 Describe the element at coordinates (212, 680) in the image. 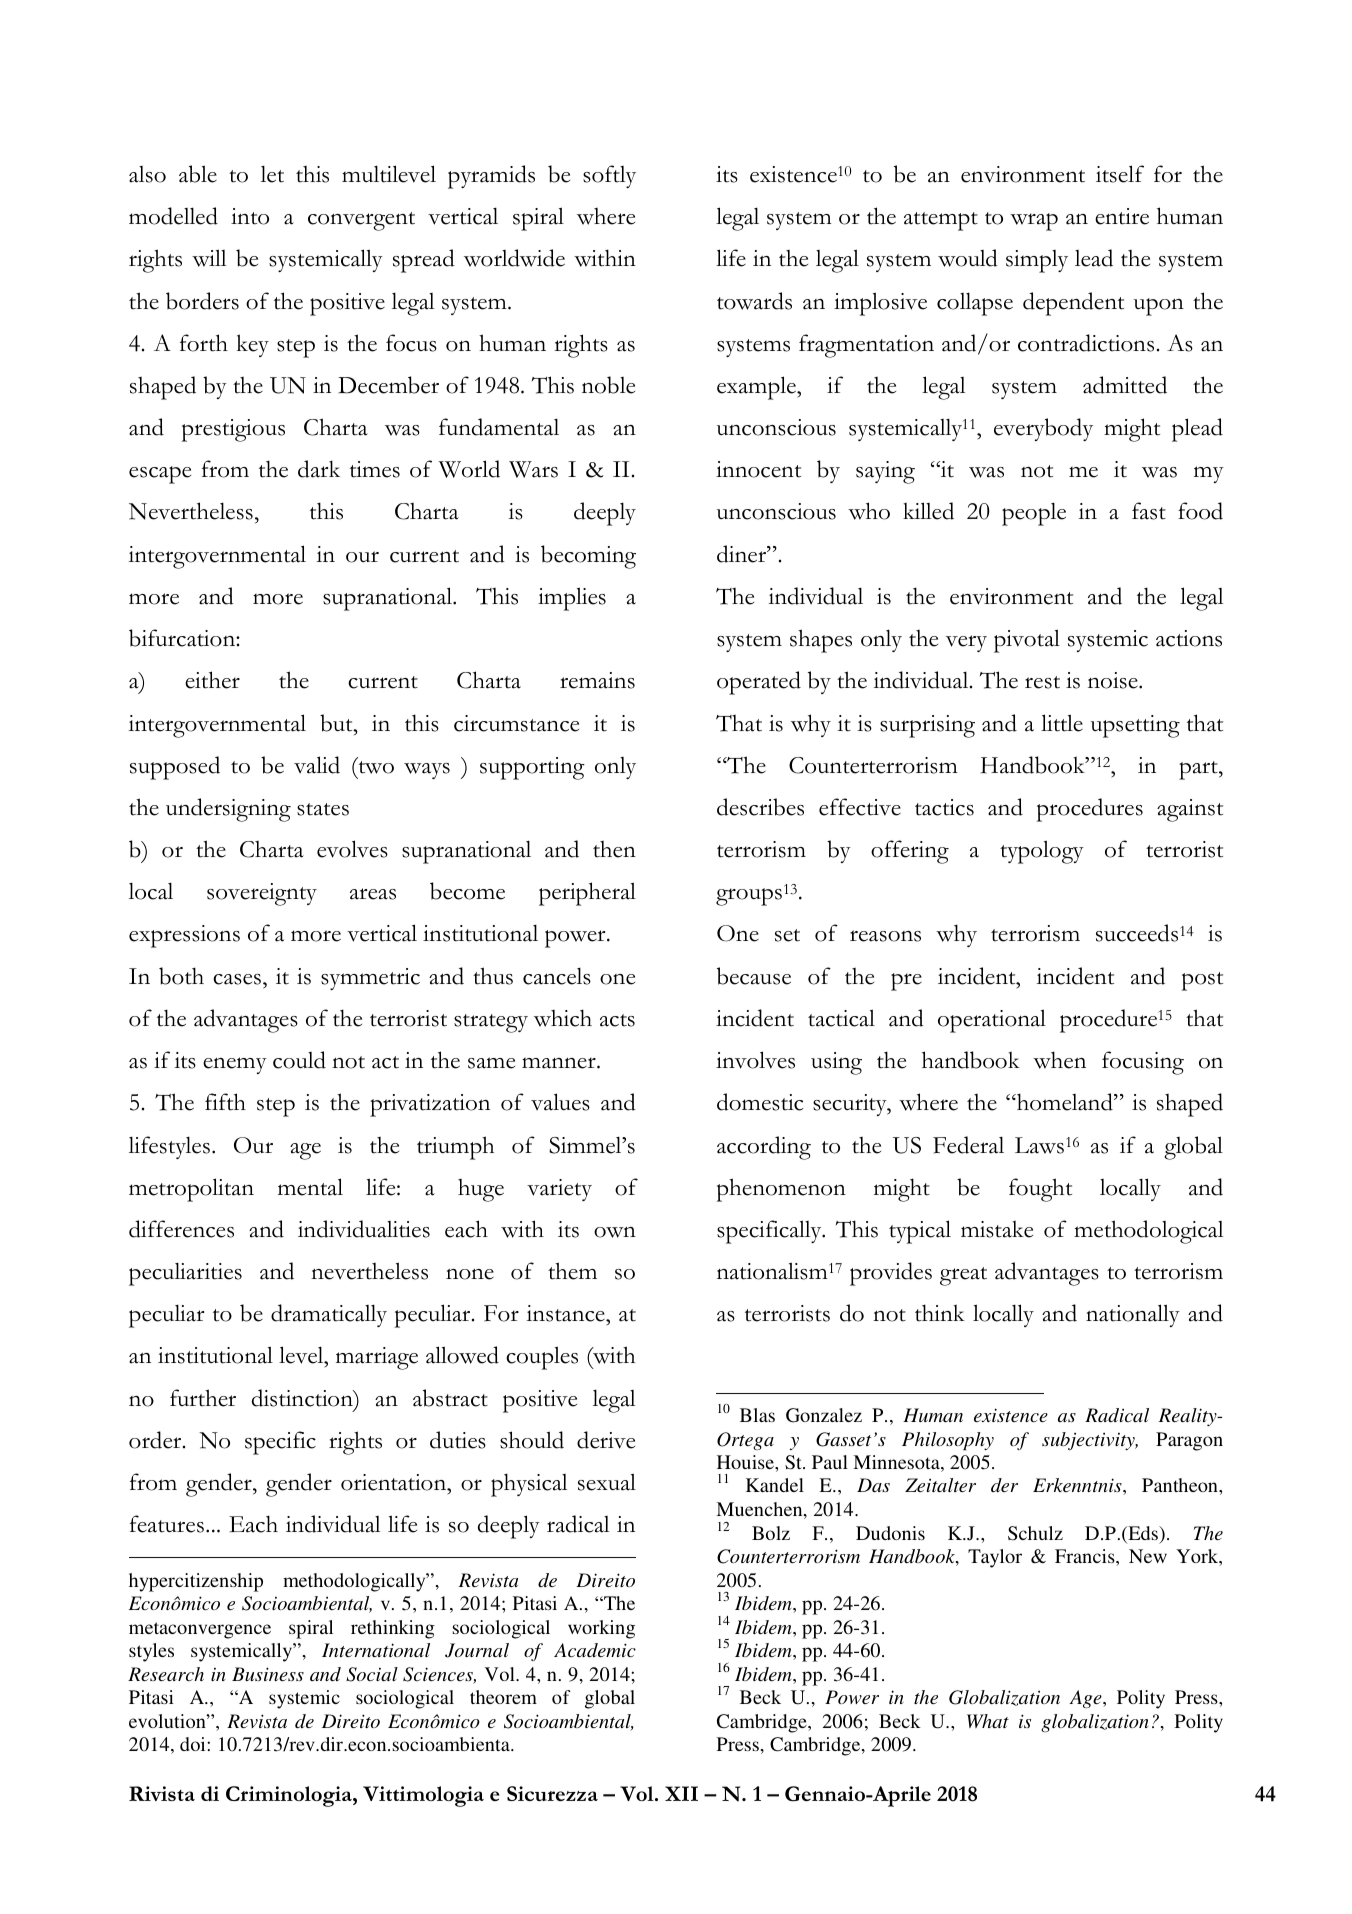

I see `either` at that location.
